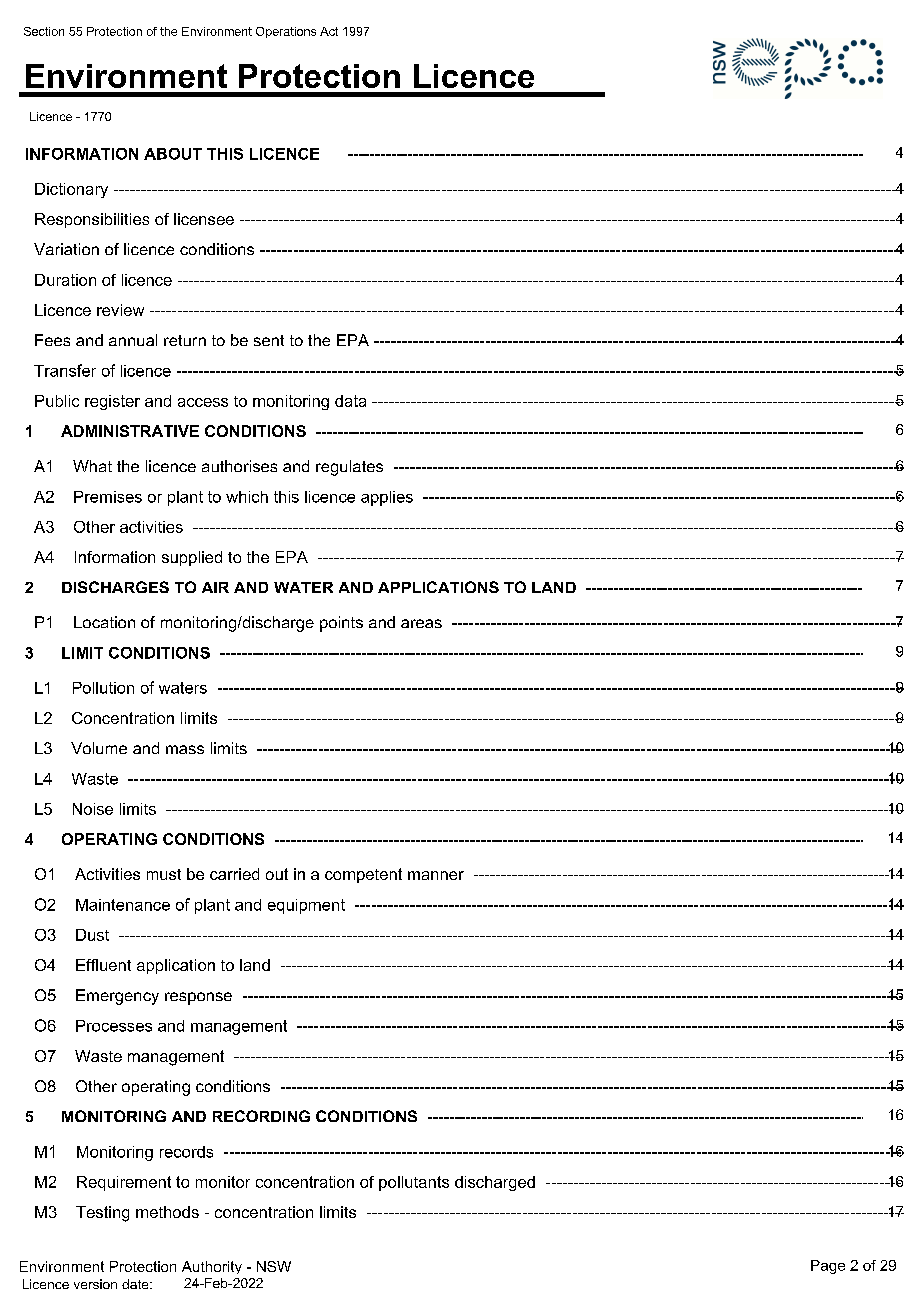  I want to click on Section, so click(44, 31).
